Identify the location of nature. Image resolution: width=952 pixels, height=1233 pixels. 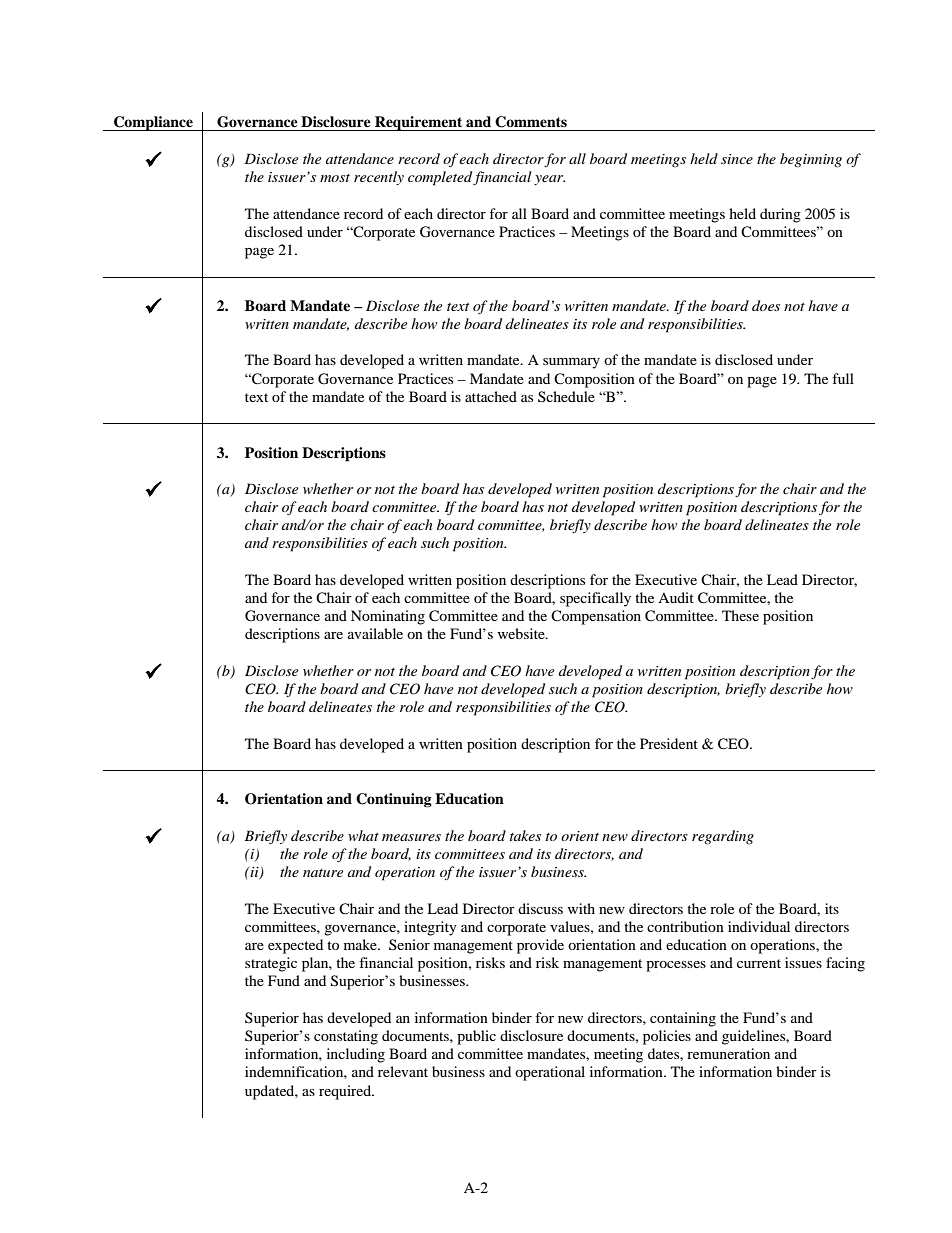
(323, 873).
